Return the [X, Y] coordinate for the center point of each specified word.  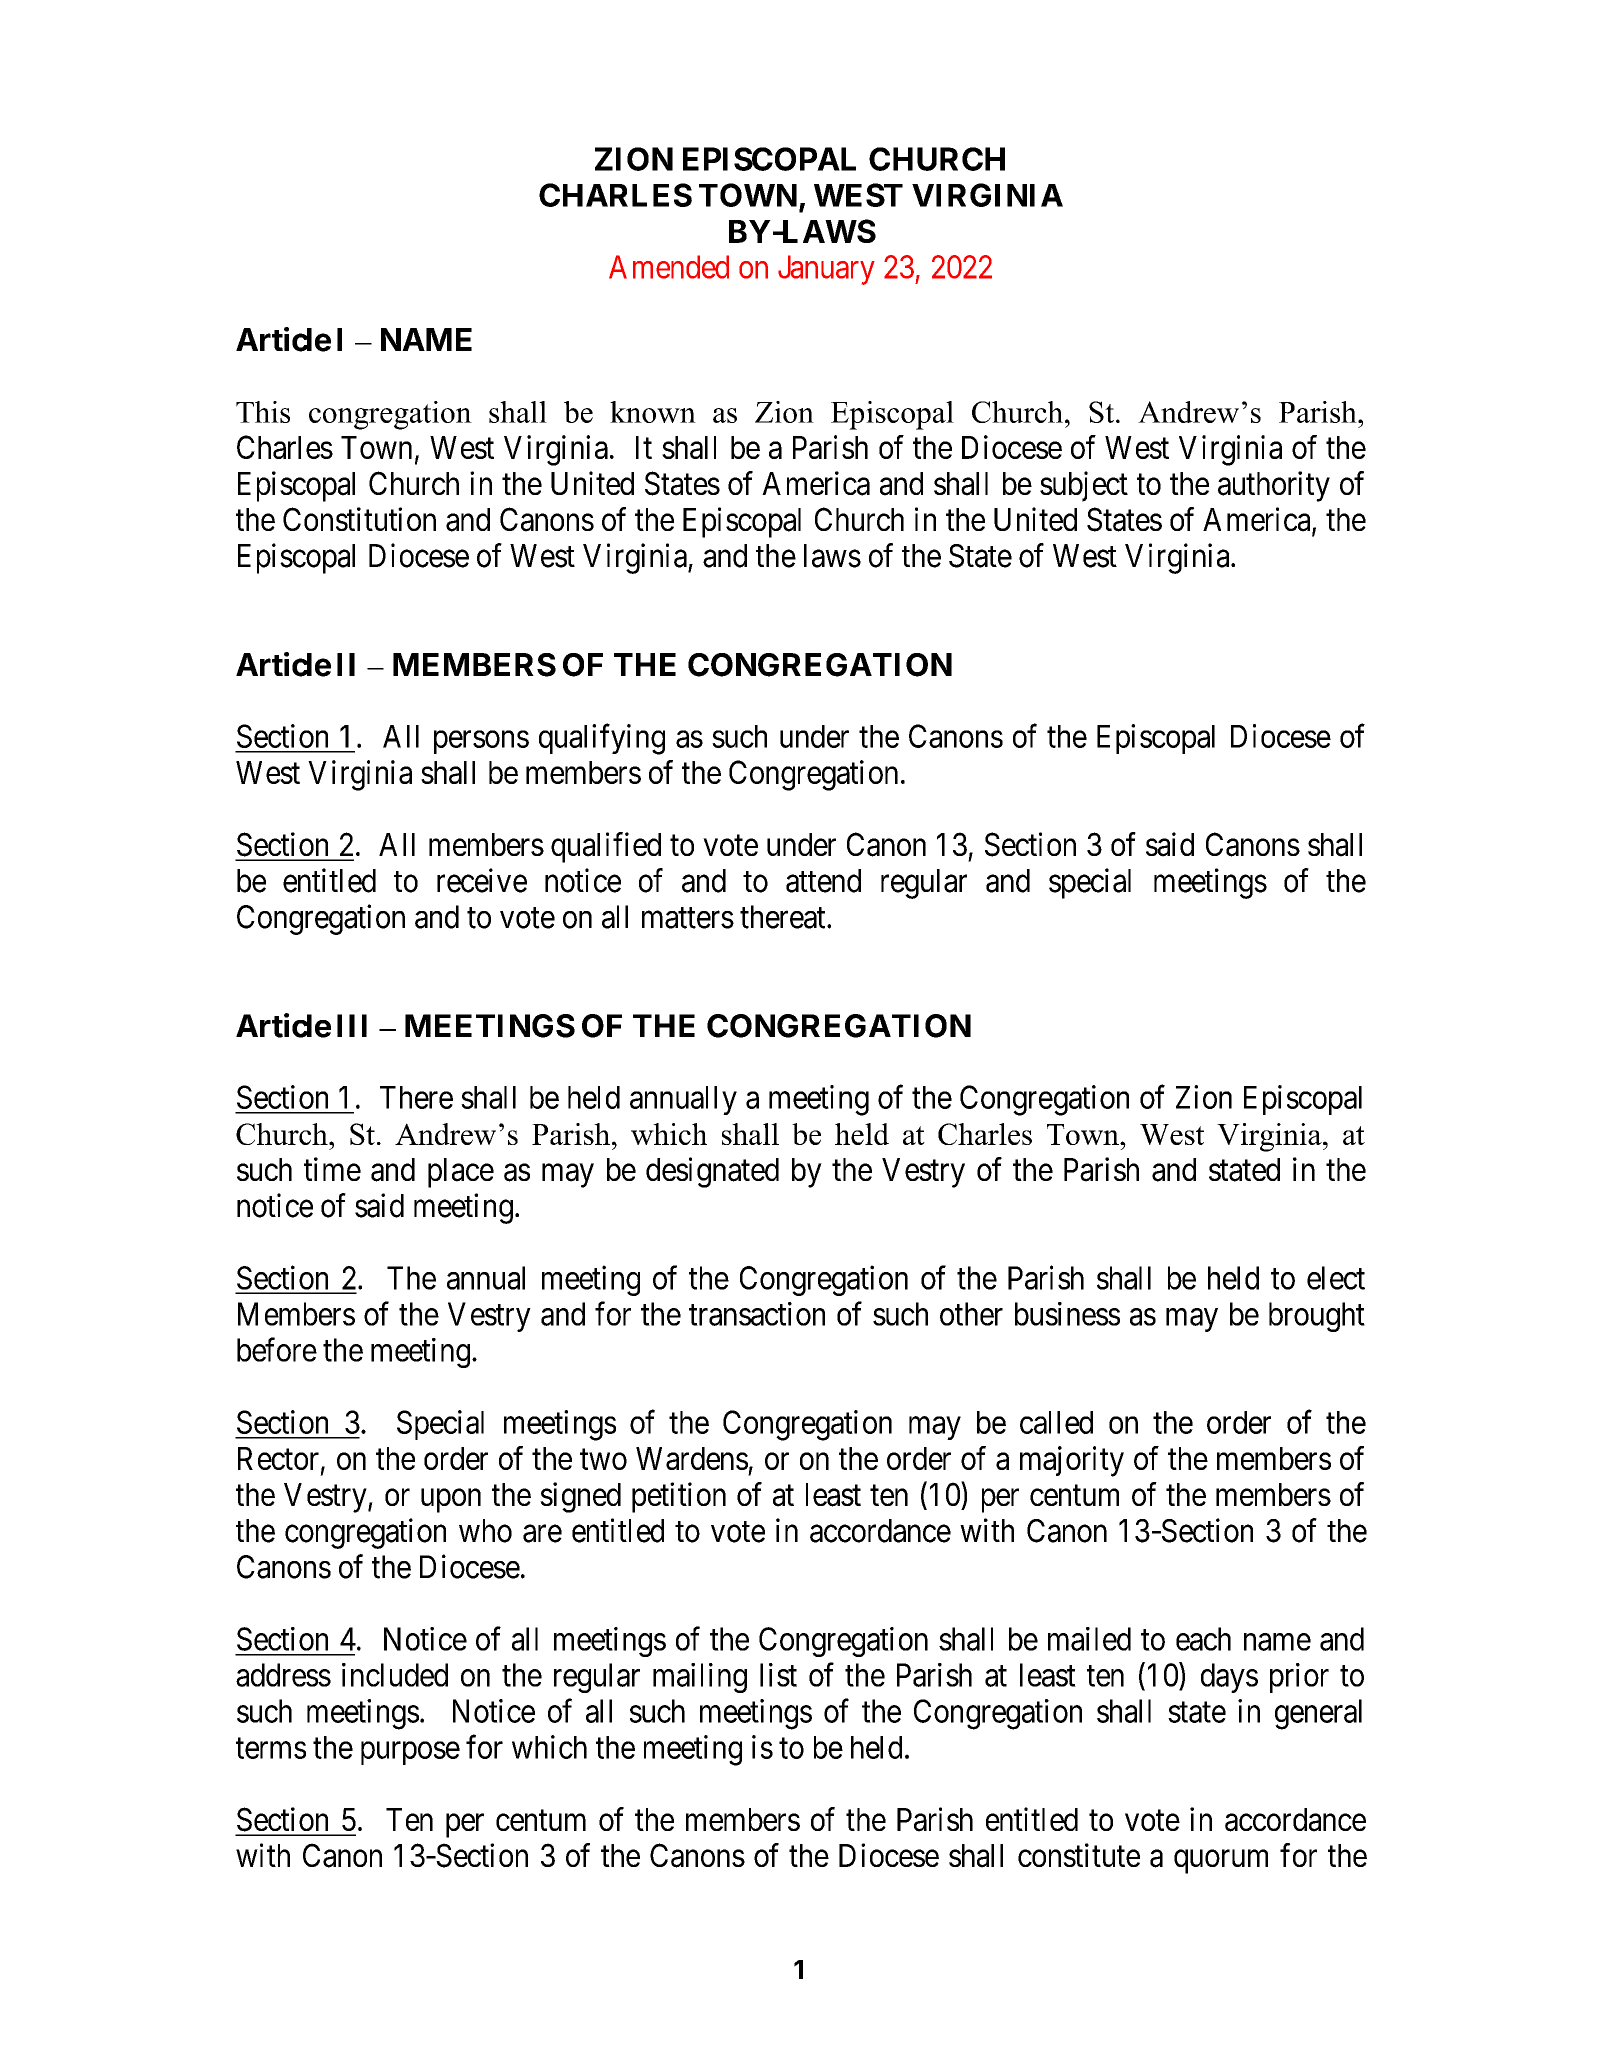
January [826, 270]
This [263, 412]
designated [712, 1172]
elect [1336, 1278]
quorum [1221, 1862]
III [352, 1025]
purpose [410, 1753]
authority [1274, 486]
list [778, 1675]
